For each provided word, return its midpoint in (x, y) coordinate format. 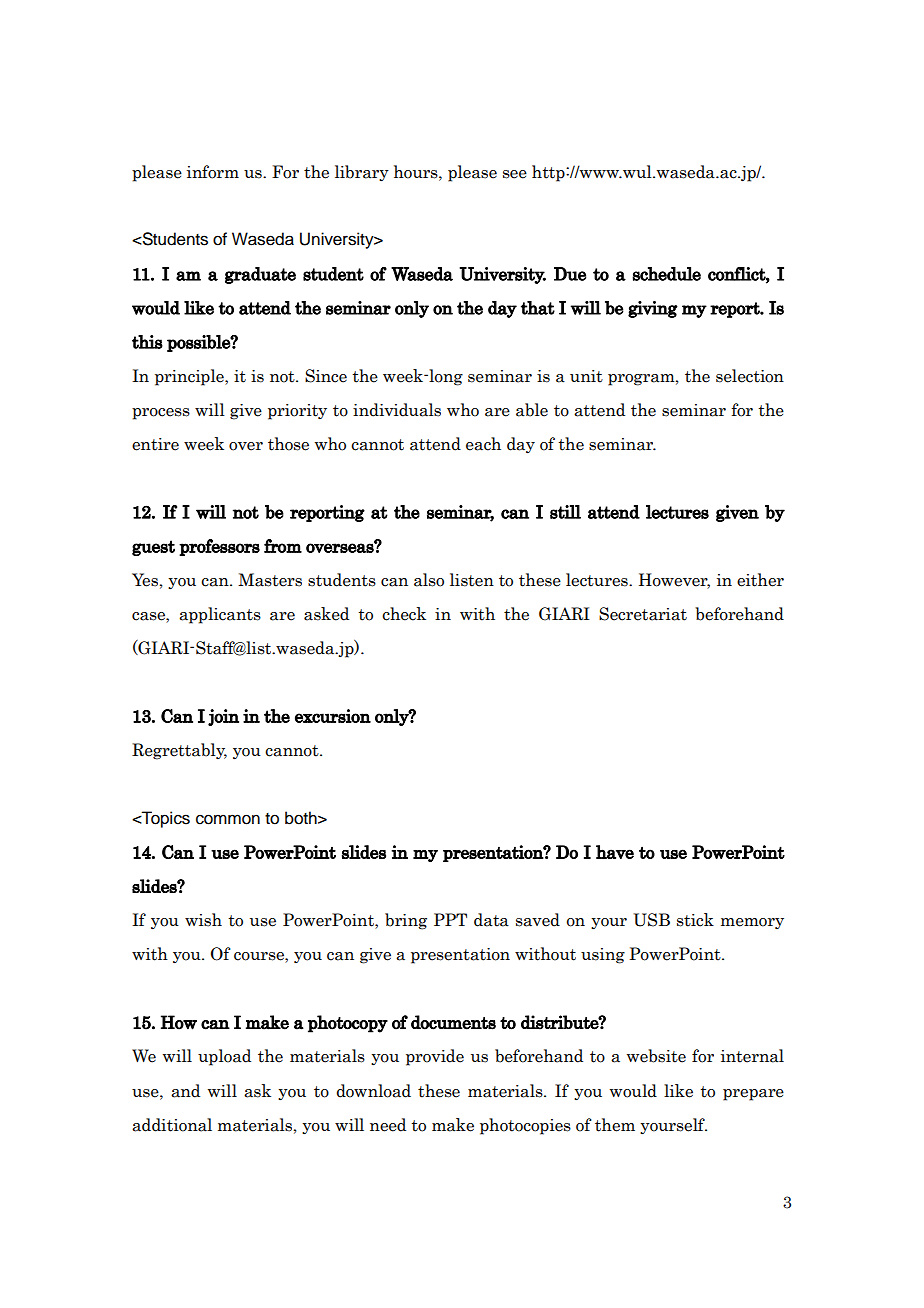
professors (219, 547)
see (515, 174)
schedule (666, 274)
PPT (450, 919)
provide (435, 1057)
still (565, 512)
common (228, 819)
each (483, 444)
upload (224, 1057)
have (615, 852)
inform (213, 172)
